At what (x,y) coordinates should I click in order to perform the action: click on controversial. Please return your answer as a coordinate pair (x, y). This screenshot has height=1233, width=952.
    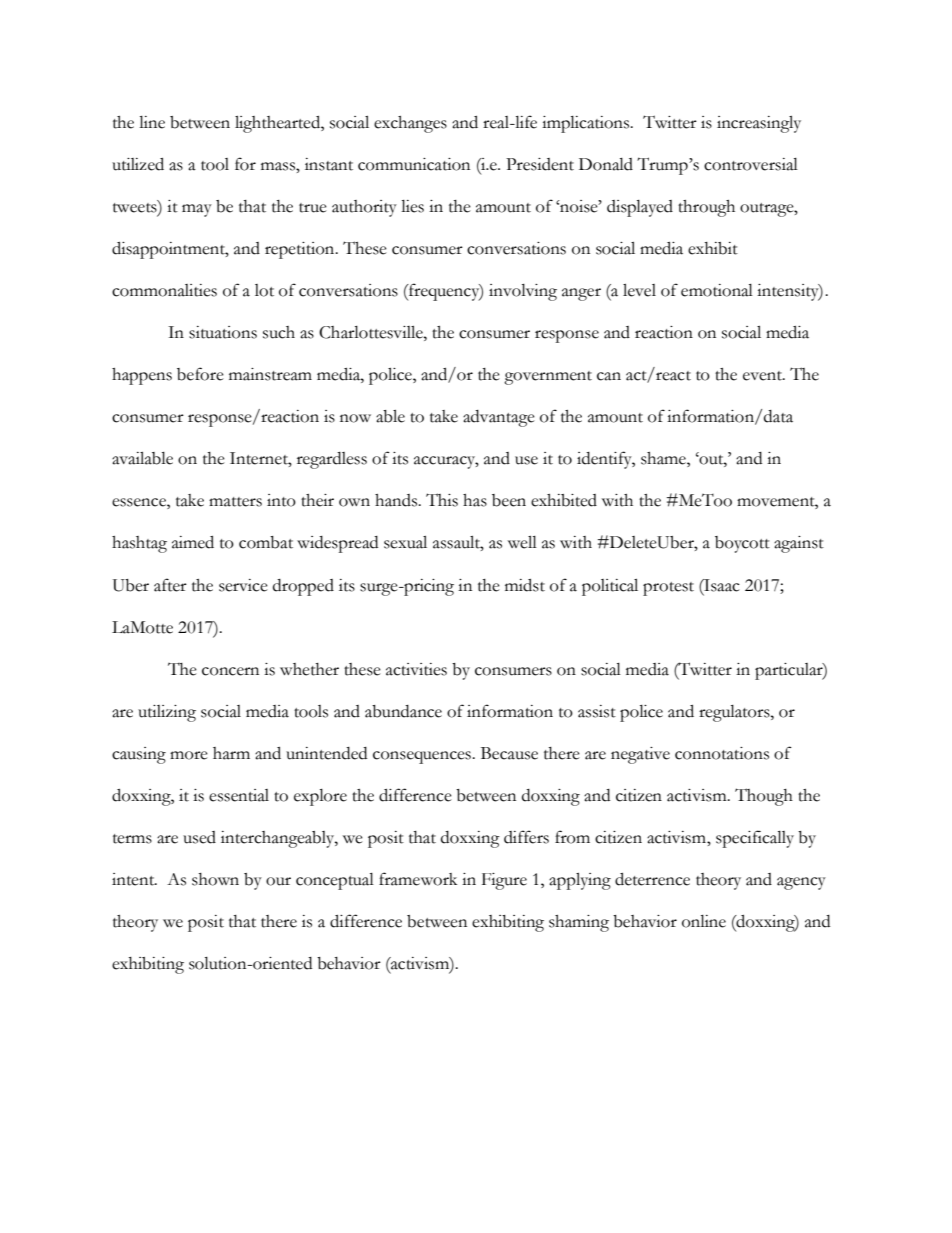
    Looking at the image, I should click on (751, 164).
